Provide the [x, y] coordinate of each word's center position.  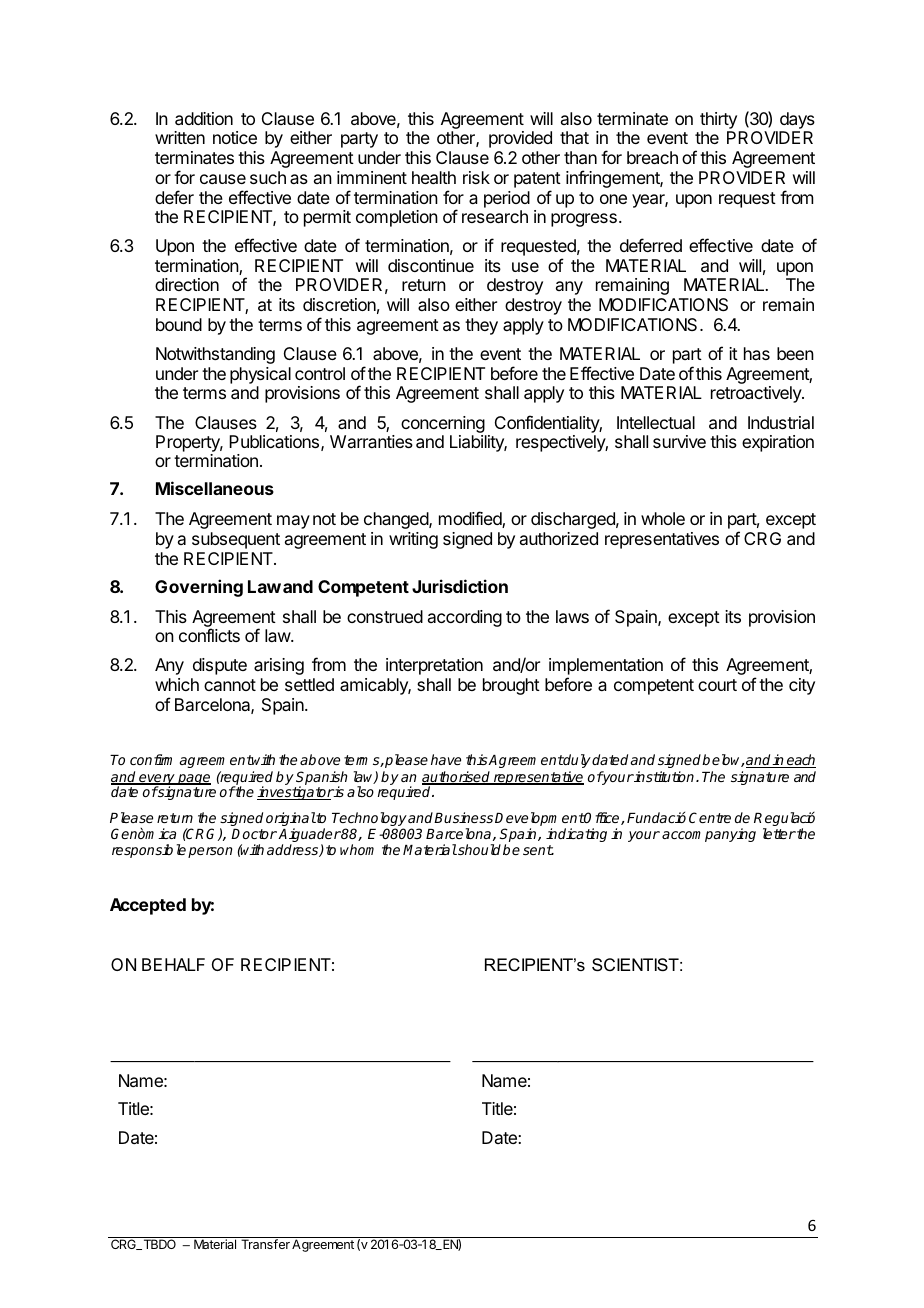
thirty [718, 122]
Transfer [265, 1244]
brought [511, 686]
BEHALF [173, 964]
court [717, 685]
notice [235, 137]
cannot [230, 685]
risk [476, 177]
